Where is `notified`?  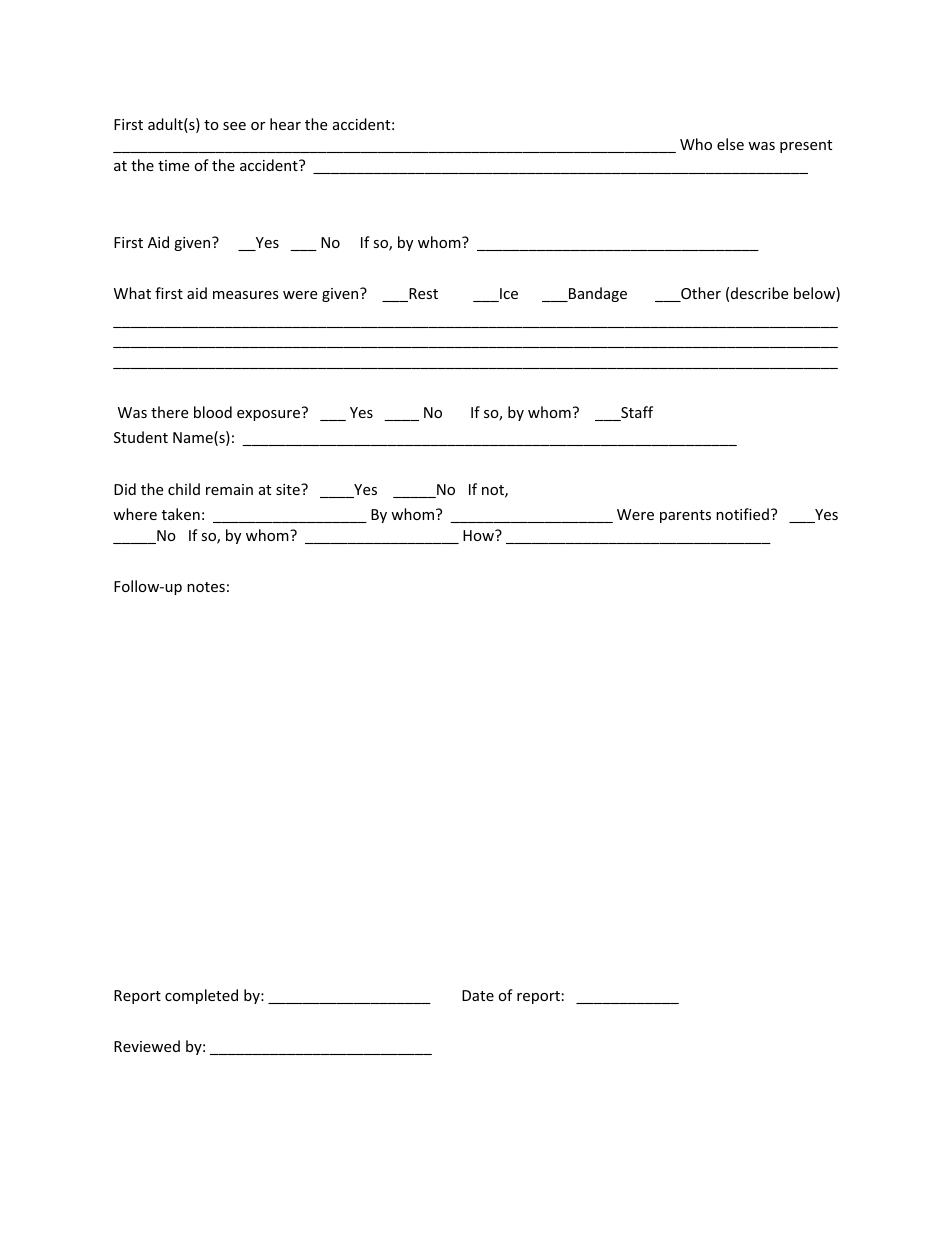
notified is located at coordinates (742, 514).
